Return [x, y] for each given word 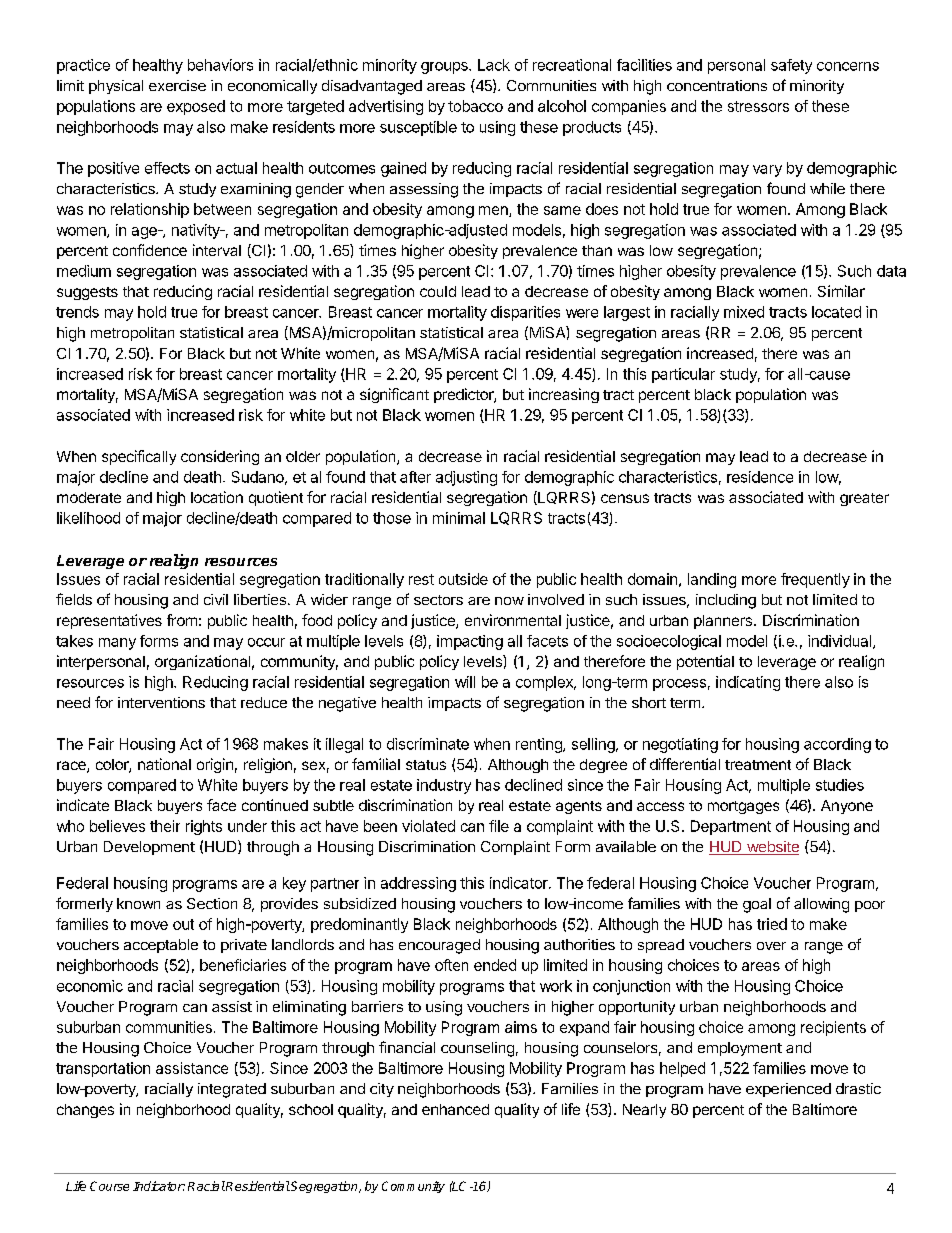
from [182, 620]
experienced [788, 1090]
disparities [525, 313]
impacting [470, 642]
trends [77, 312]
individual [841, 642]
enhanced [455, 1109]
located [836, 312]
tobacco [475, 106]
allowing [821, 905]
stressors [758, 106]
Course [109, 1186]
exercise [177, 85]
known [138, 903]
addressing [418, 884]
